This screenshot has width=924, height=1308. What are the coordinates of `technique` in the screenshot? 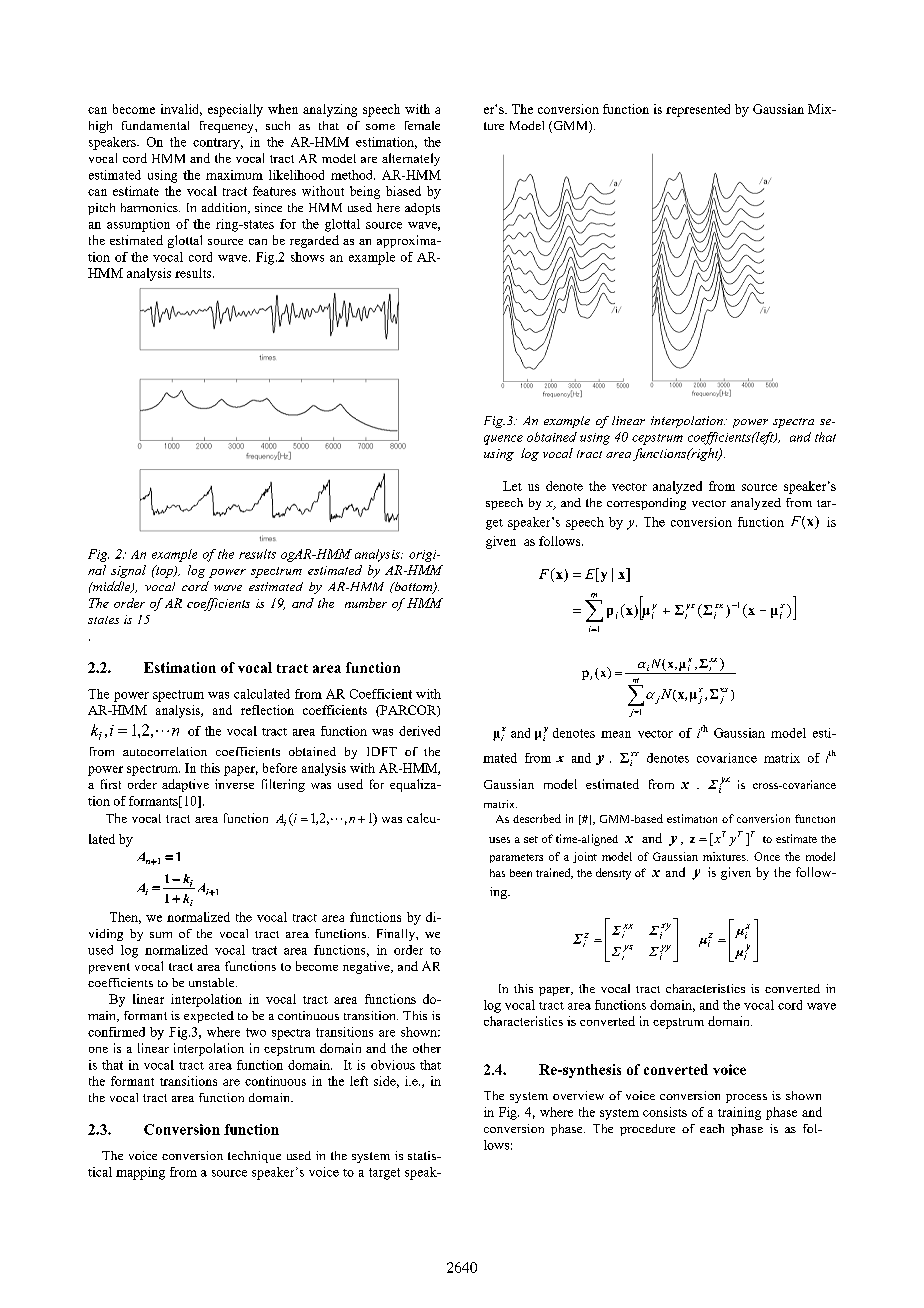 It's located at (254, 1157).
